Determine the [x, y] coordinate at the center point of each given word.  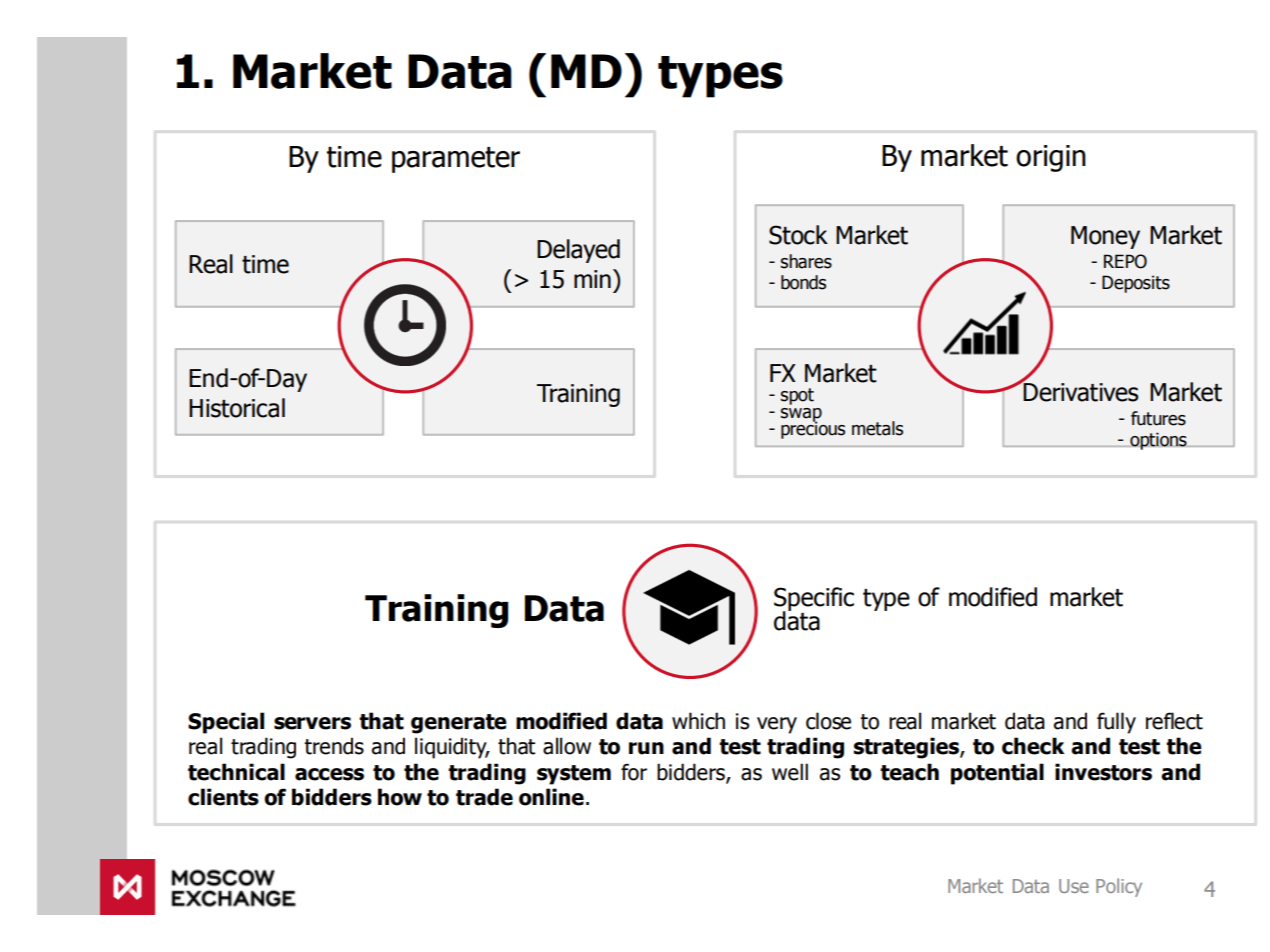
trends [334, 746]
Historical [237, 408]
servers [312, 723]
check [1033, 746]
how [400, 797]
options [1158, 441]
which [698, 721]
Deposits [1136, 284]
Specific [814, 600]
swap [801, 416]
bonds [803, 282]
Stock [798, 235]
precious [813, 429]
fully [1116, 723]
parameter [456, 160]
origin [1051, 158]
